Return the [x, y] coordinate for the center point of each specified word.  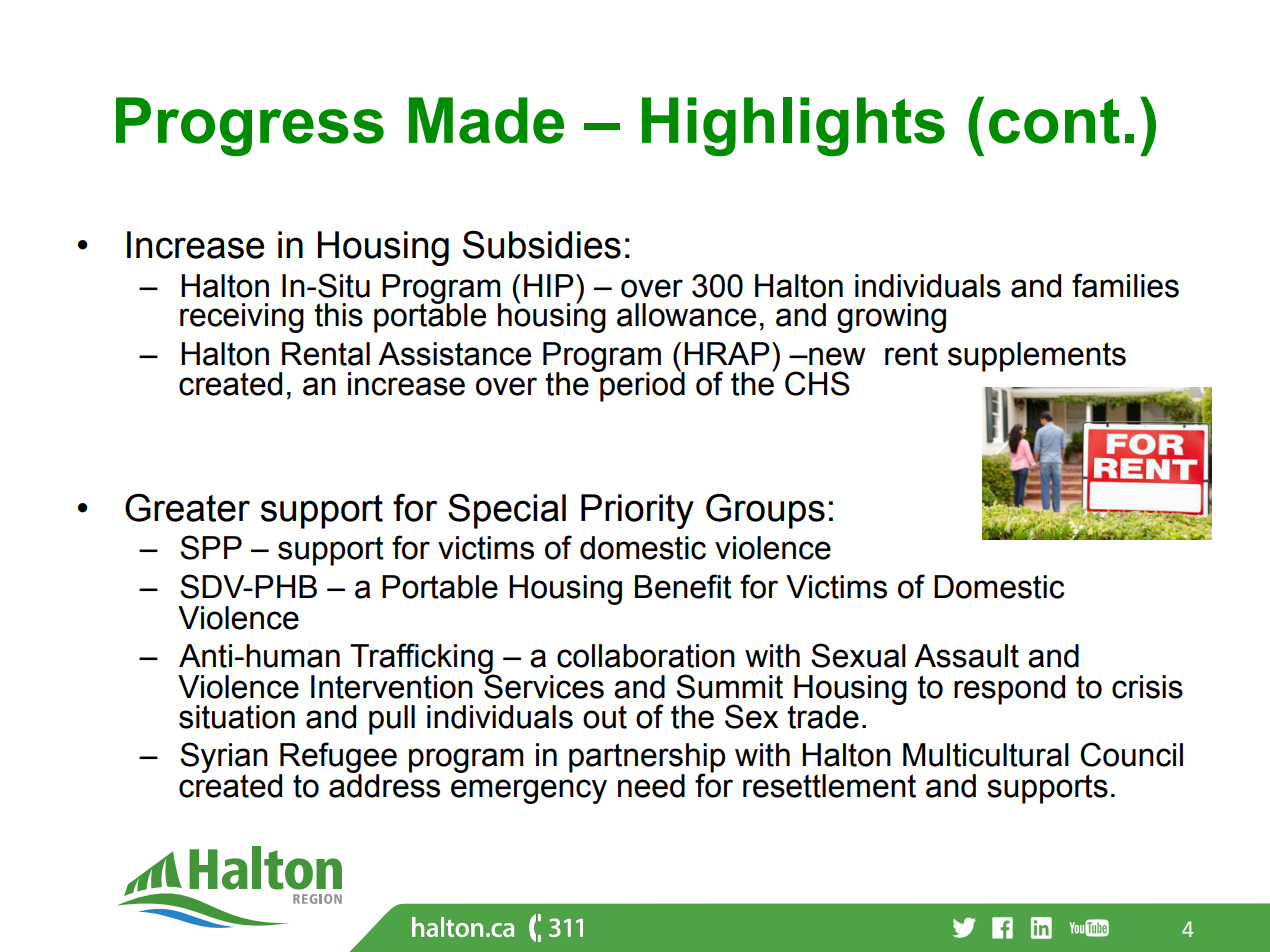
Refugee [338, 758]
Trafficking [422, 659]
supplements [1037, 357]
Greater [187, 508]
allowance [686, 315]
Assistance [454, 354]
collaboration [646, 656]
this [338, 315]
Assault [966, 656]
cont [1054, 121]
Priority [637, 511]
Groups [765, 511]
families [1125, 285]
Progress [250, 126]
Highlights [793, 126]
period [641, 386]
